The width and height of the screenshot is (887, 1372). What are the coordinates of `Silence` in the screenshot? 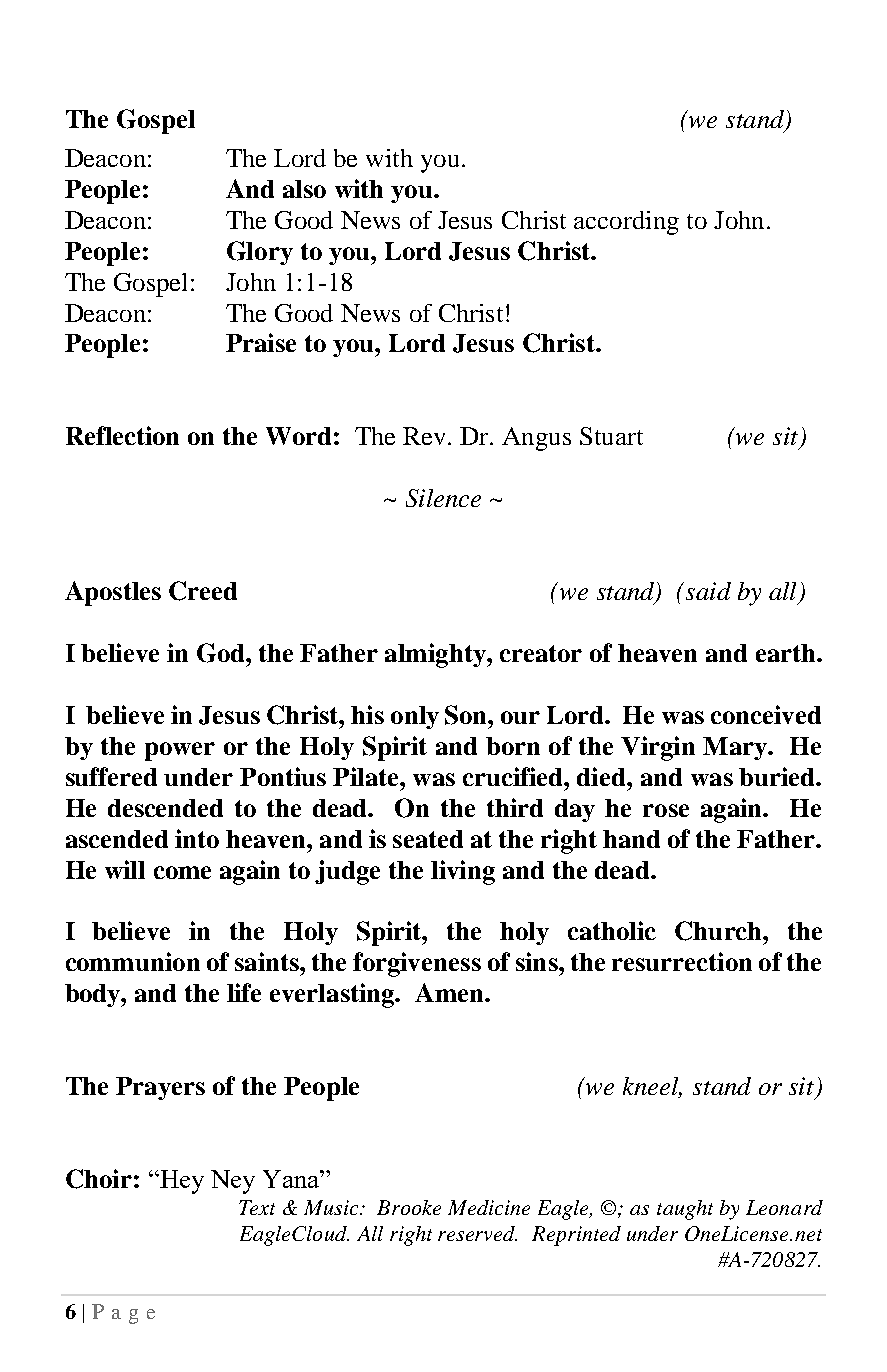 It's located at (443, 498).
